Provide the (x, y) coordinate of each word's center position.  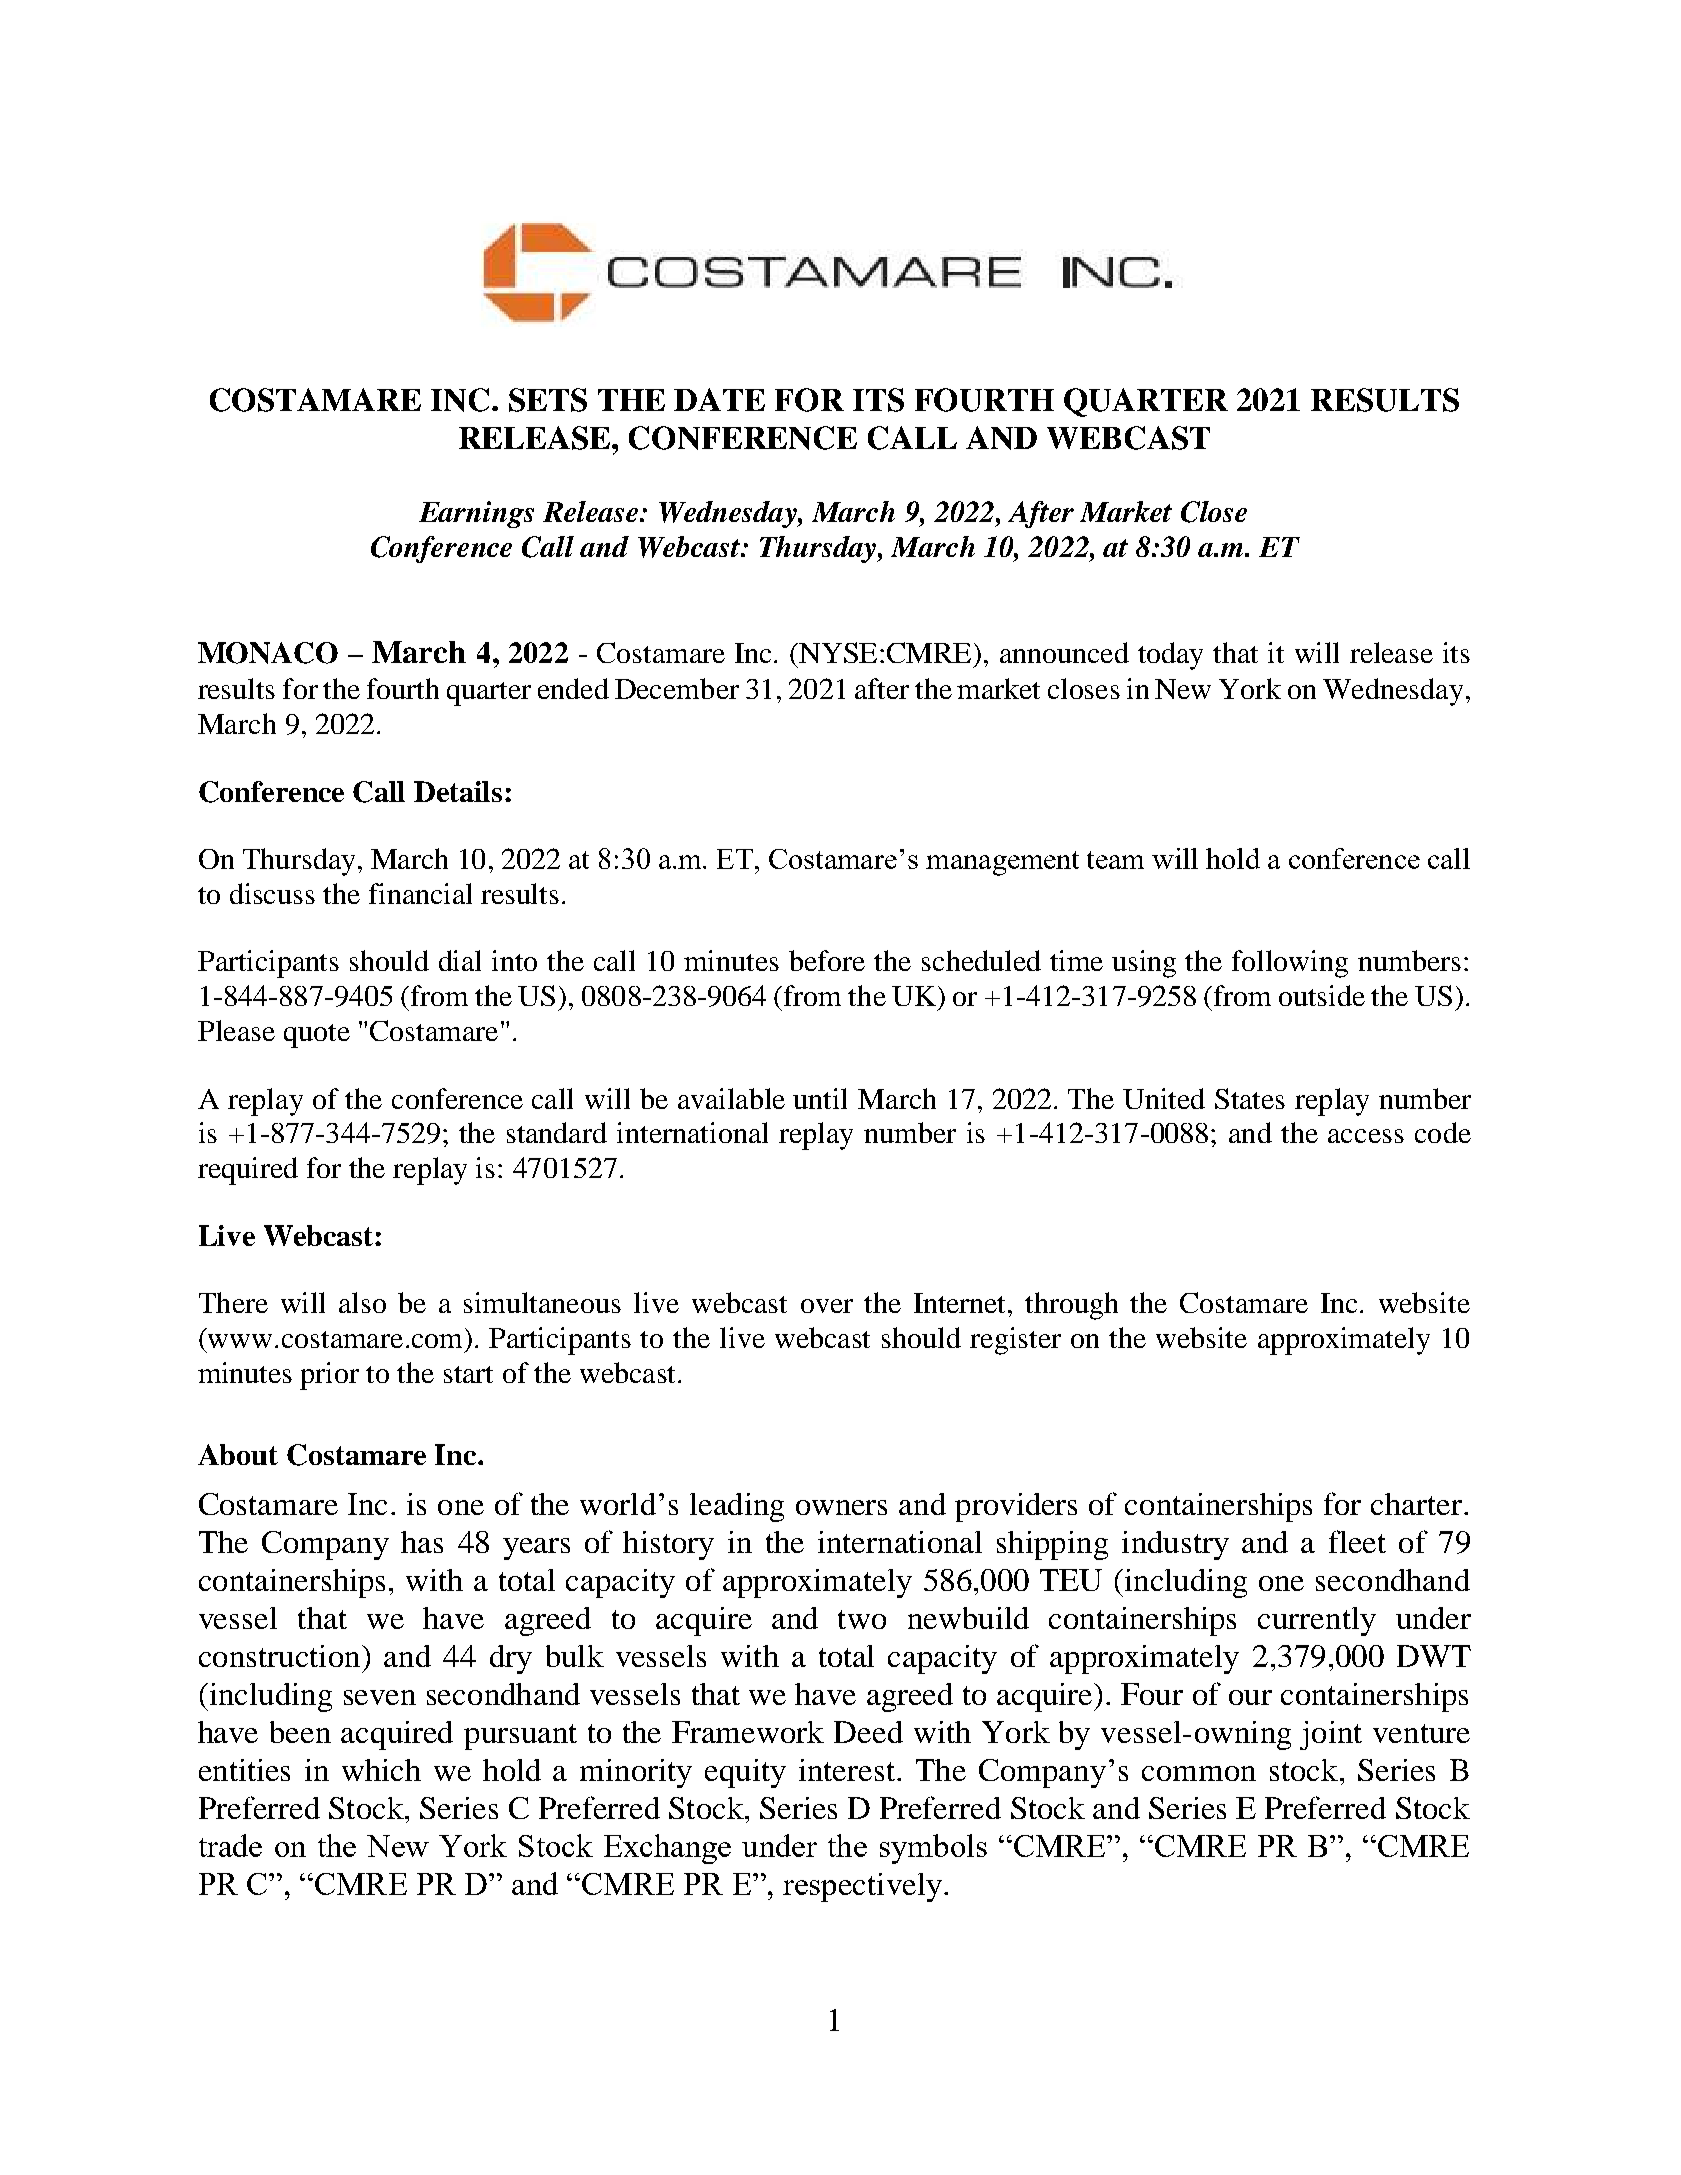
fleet (1357, 1541)
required (248, 1171)
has (422, 1542)
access (1366, 1136)
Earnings (476, 514)
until (820, 1098)
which (381, 1770)
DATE (719, 399)
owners (841, 1507)
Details (458, 791)
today (1170, 656)
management (1002, 863)
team (1115, 860)
